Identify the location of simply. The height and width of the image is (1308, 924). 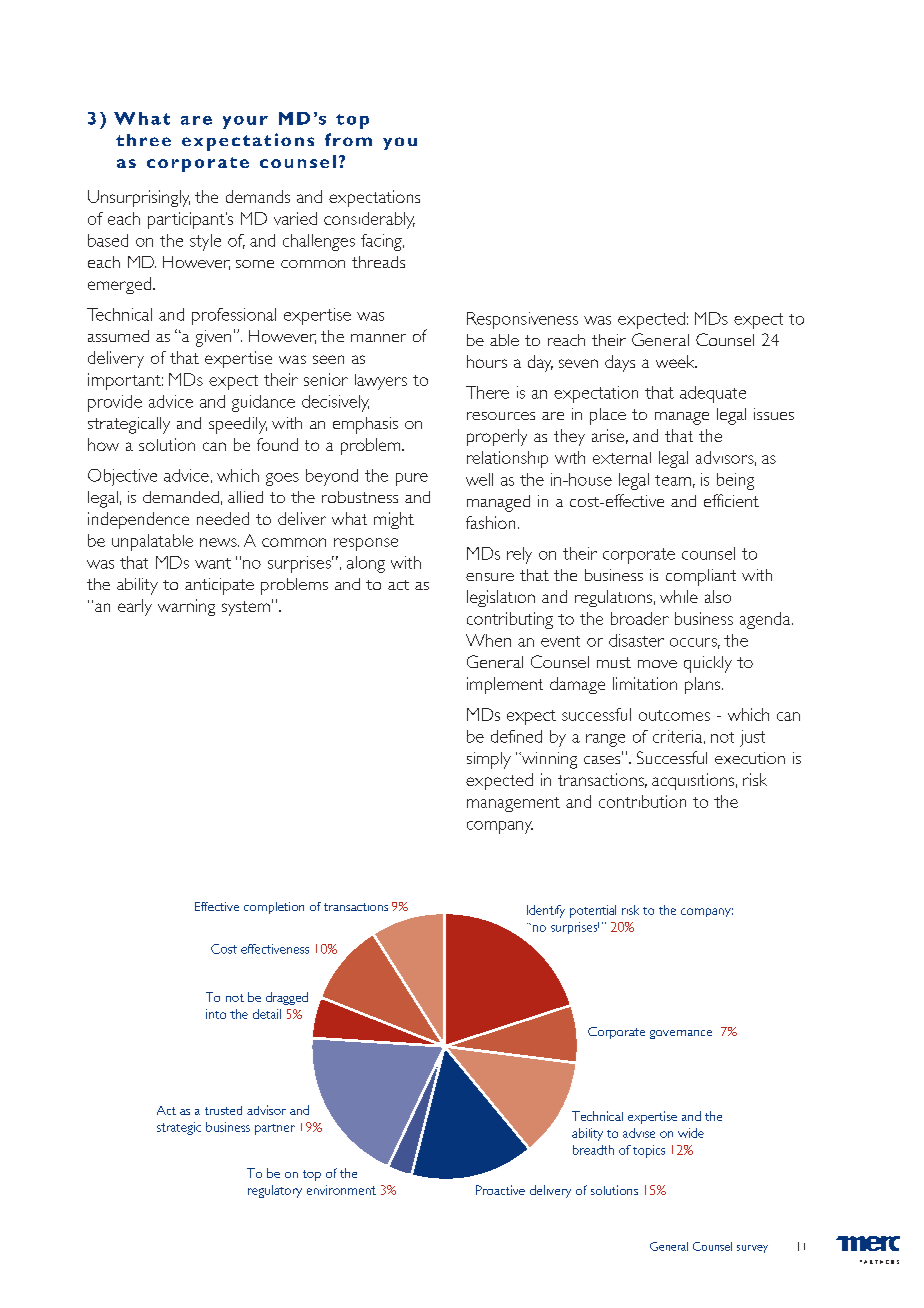
(489, 760).
